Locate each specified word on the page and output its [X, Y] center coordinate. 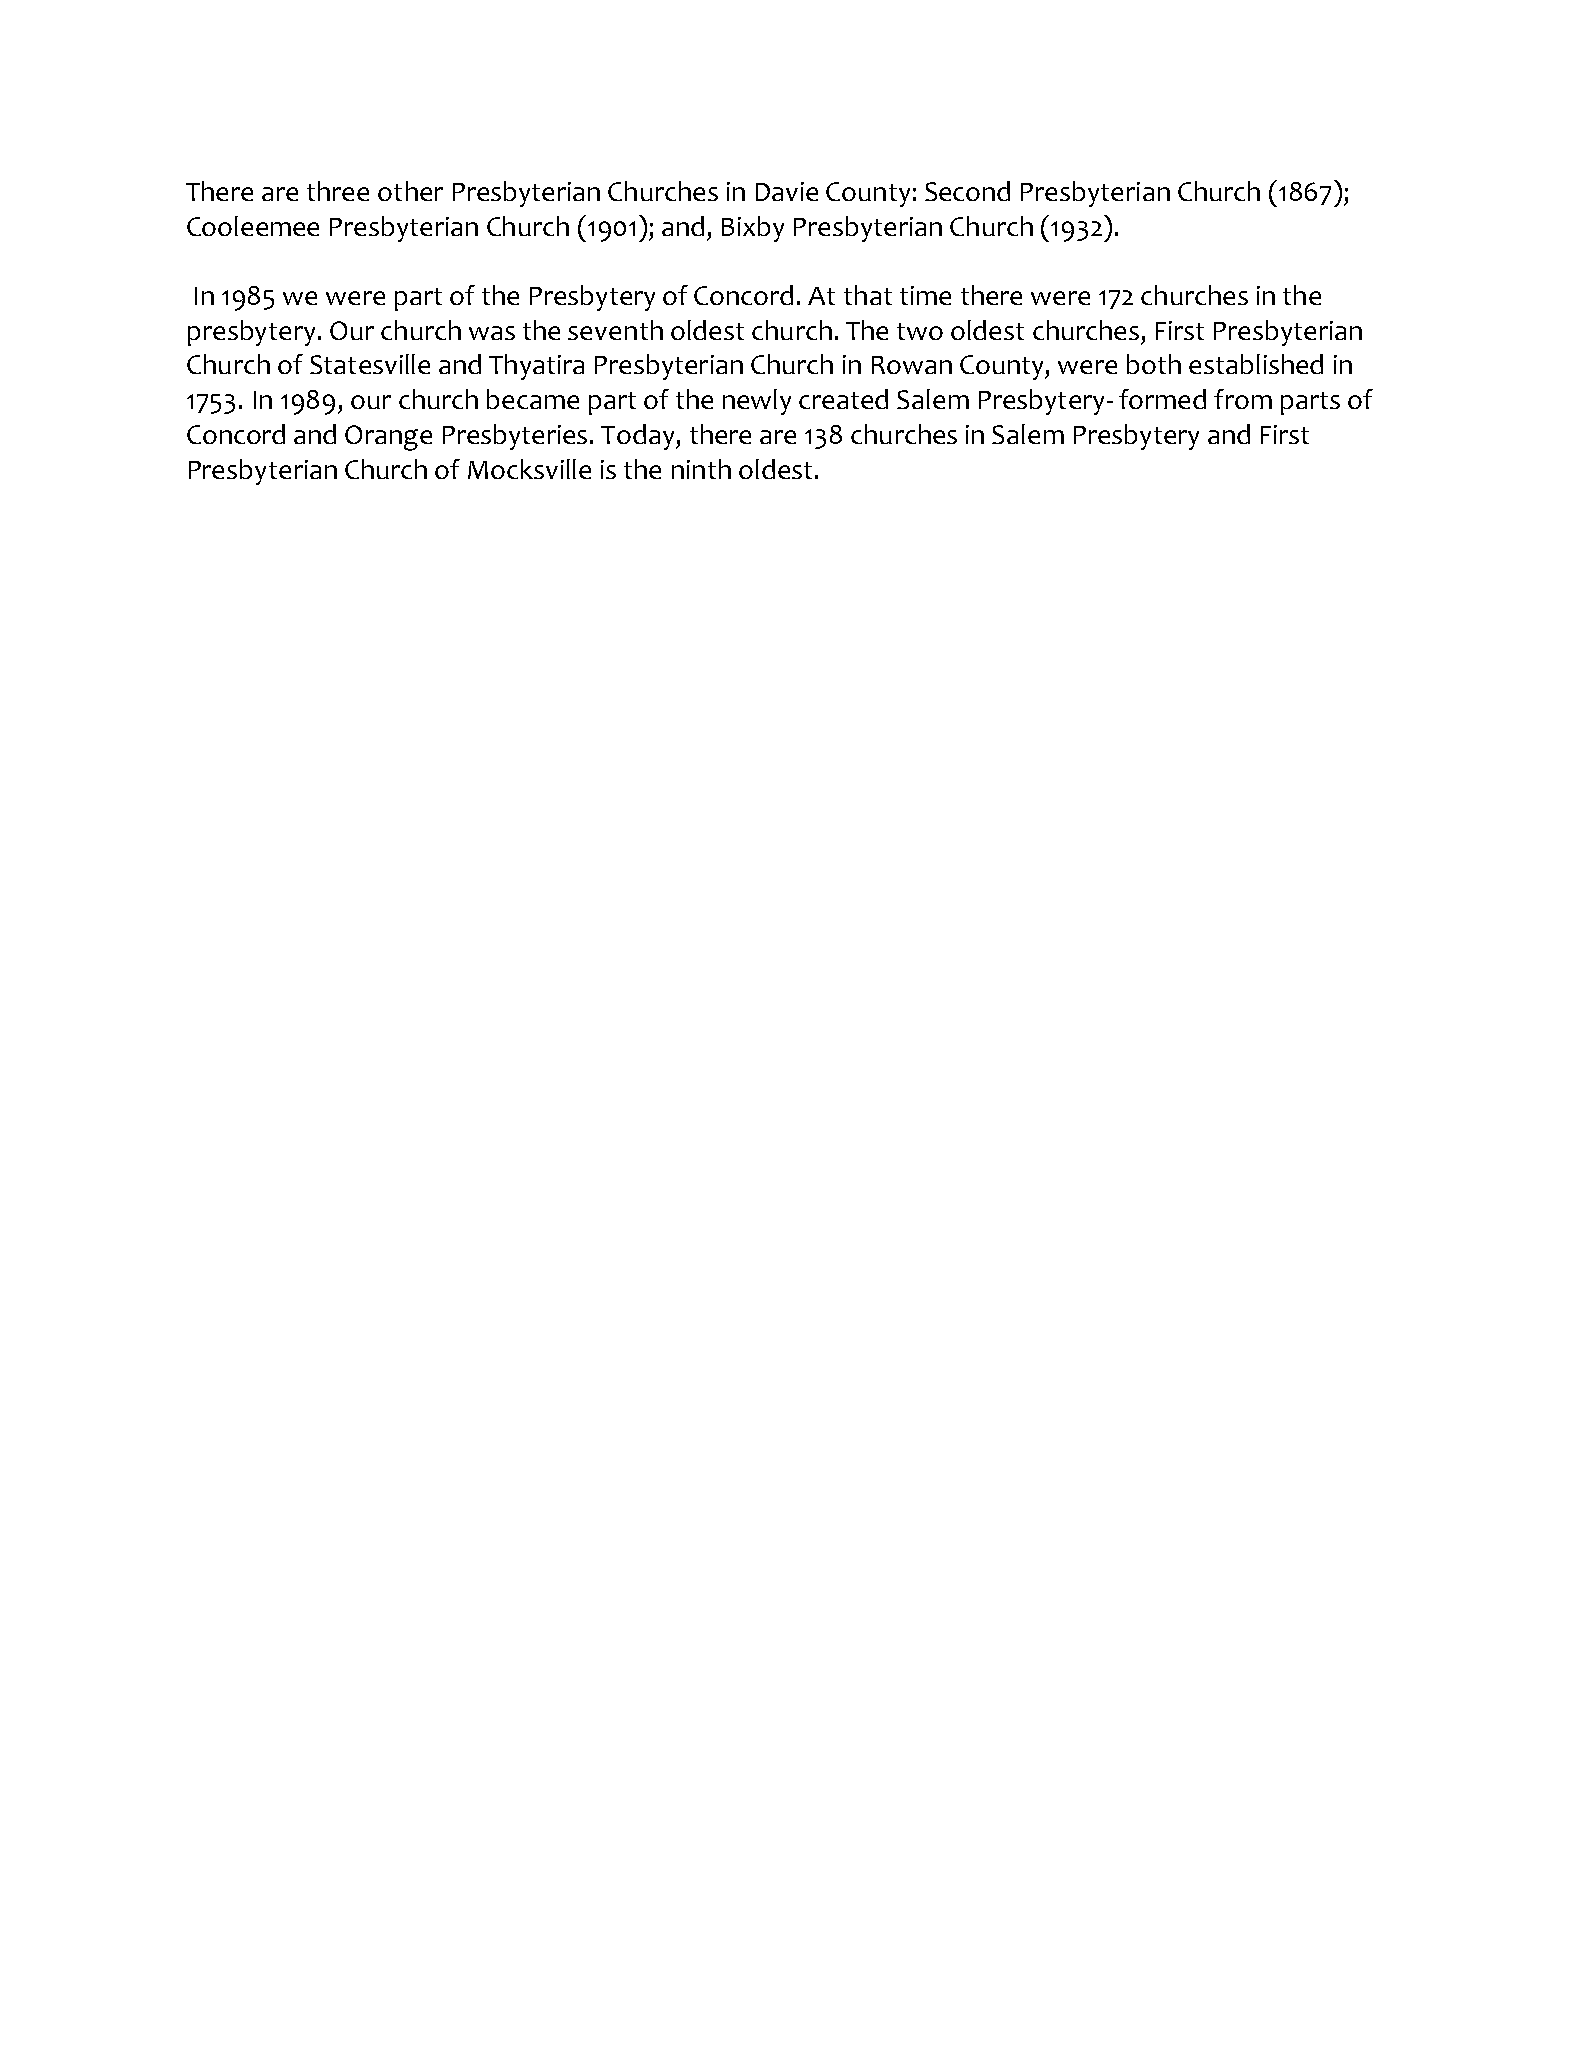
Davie [787, 191]
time [925, 295]
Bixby [753, 229]
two [920, 331]
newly [757, 402]
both [1154, 364]
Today [639, 437]
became [533, 399]
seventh [615, 330]
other [410, 191]
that [868, 295]
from [1243, 399]
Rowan [912, 365]
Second [967, 191]
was [492, 333]
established [1256, 364]
